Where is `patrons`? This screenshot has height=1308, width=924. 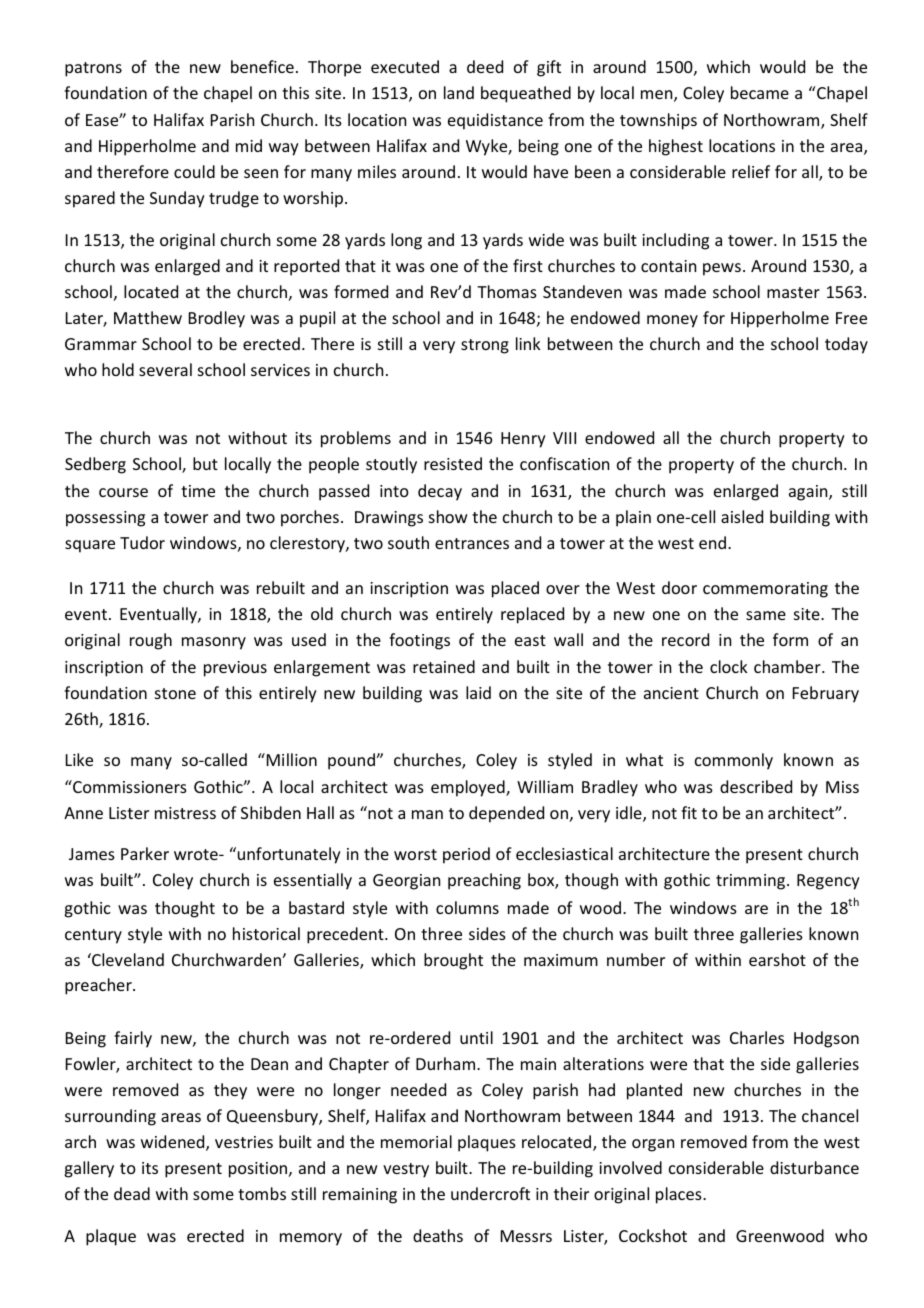
patrons is located at coordinates (93, 69).
